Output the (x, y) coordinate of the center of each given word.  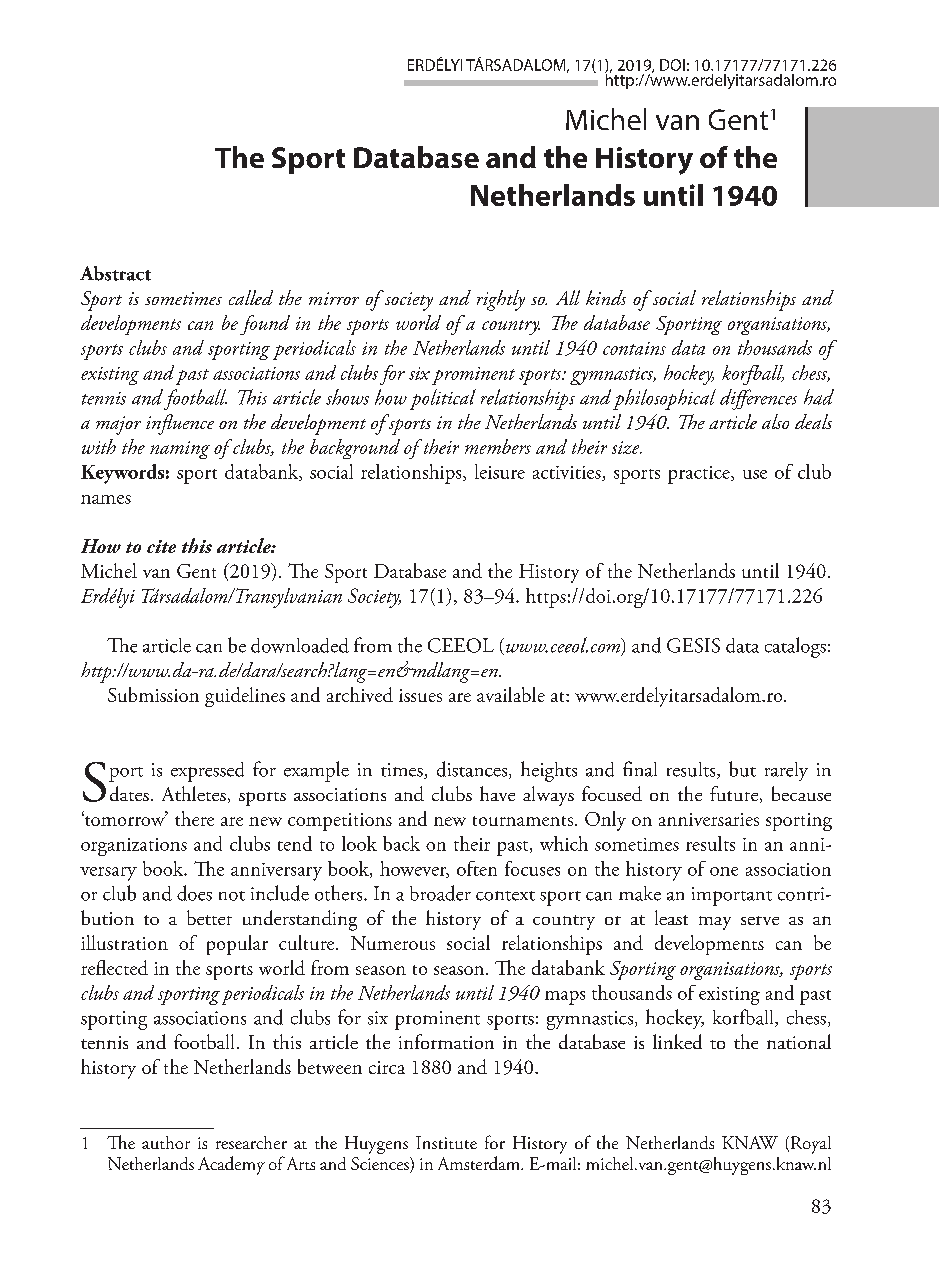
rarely (786, 771)
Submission (153, 694)
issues (420, 695)
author (166, 1142)
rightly (501, 300)
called (251, 297)
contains (634, 348)
